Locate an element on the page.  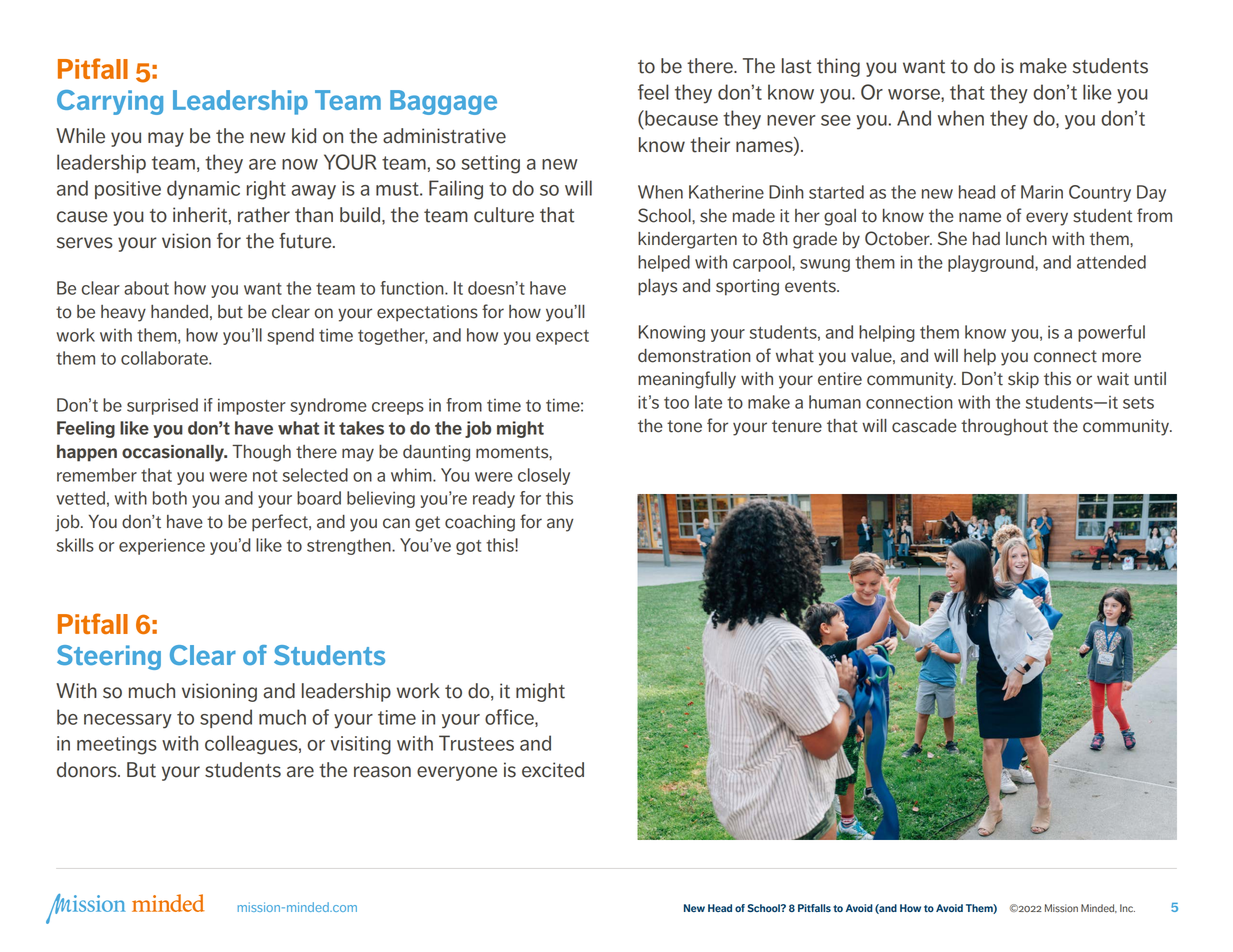
both is located at coordinates (170, 498).
